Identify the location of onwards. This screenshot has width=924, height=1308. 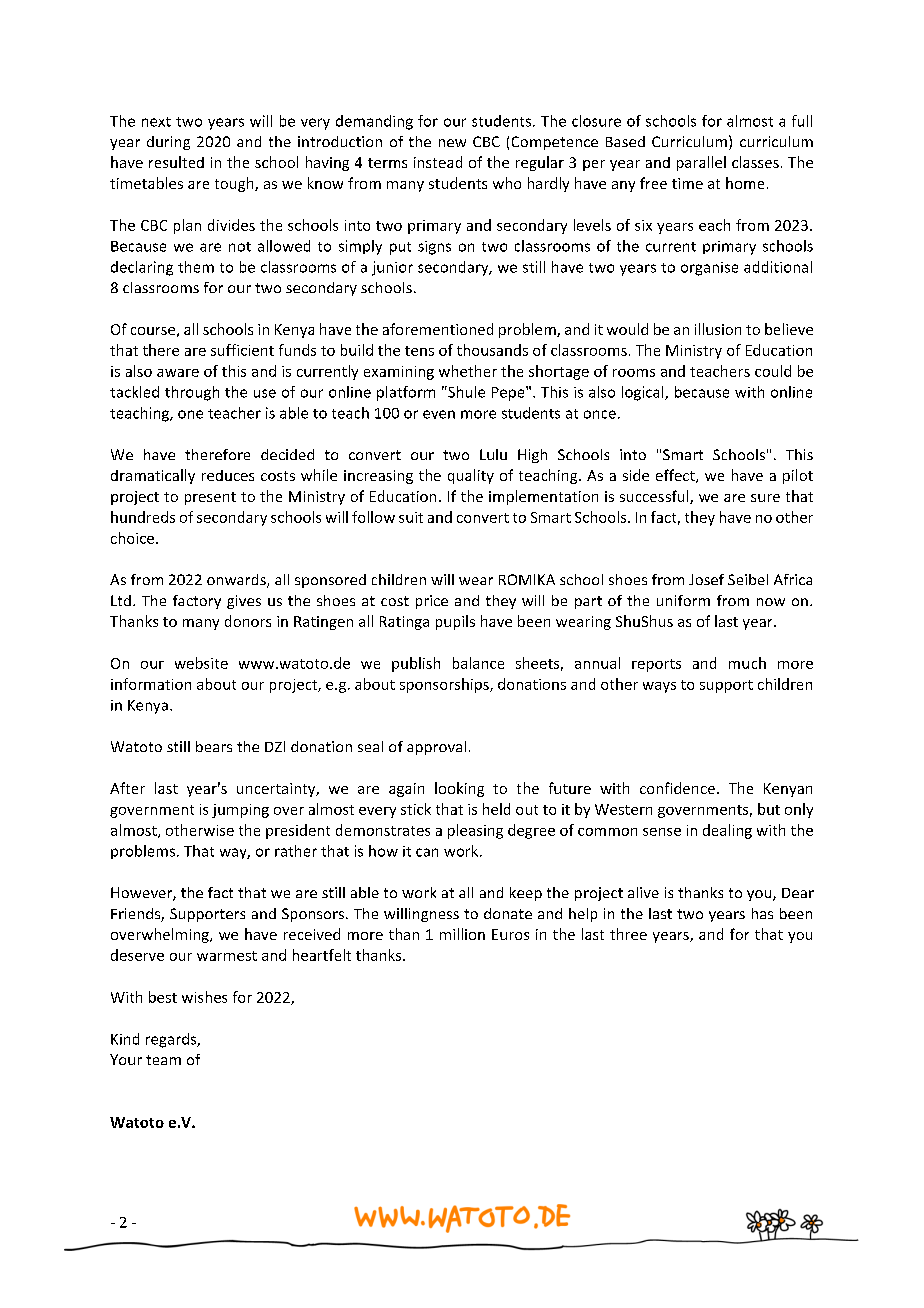
(237, 581).
